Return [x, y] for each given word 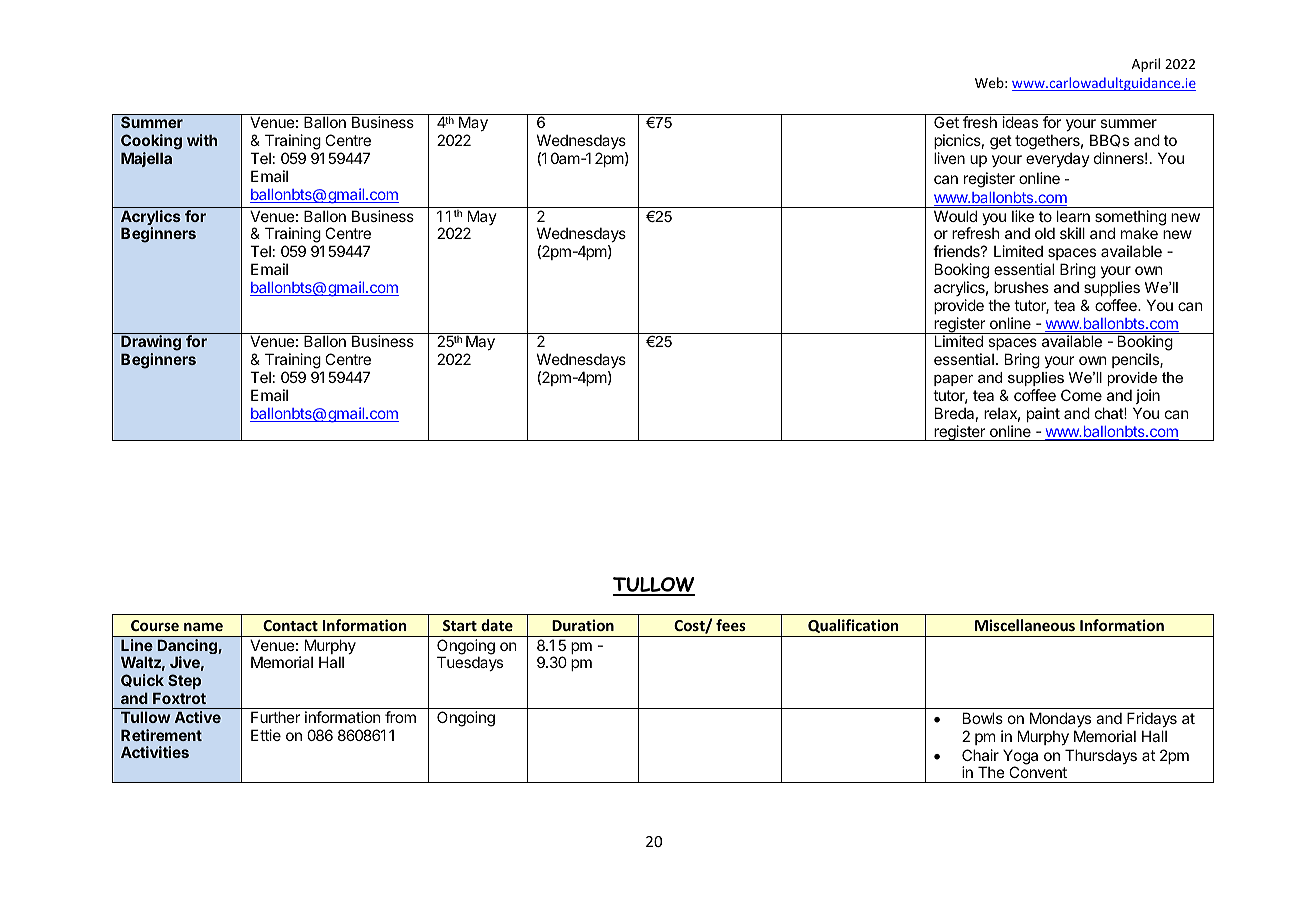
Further [275, 717]
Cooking [151, 143]
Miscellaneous [1025, 625]
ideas [1020, 122]
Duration [583, 625]
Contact [290, 625]
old [1045, 233]
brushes [1021, 287]
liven [949, 158]
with [202, 140]
